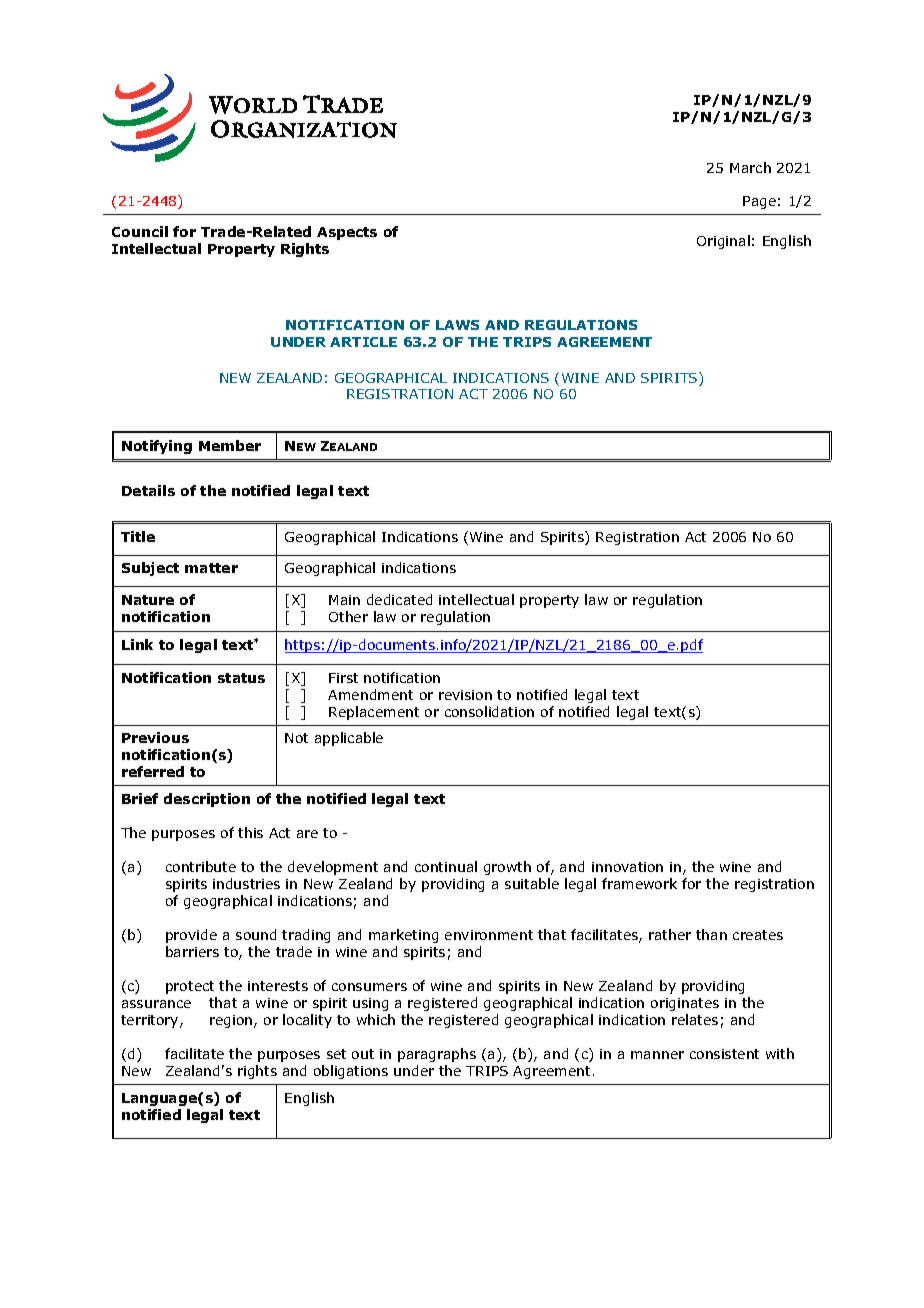 Image resolution: width=924 pixels, height=1308 pixels. I want to click on March, so click(750, 167).
